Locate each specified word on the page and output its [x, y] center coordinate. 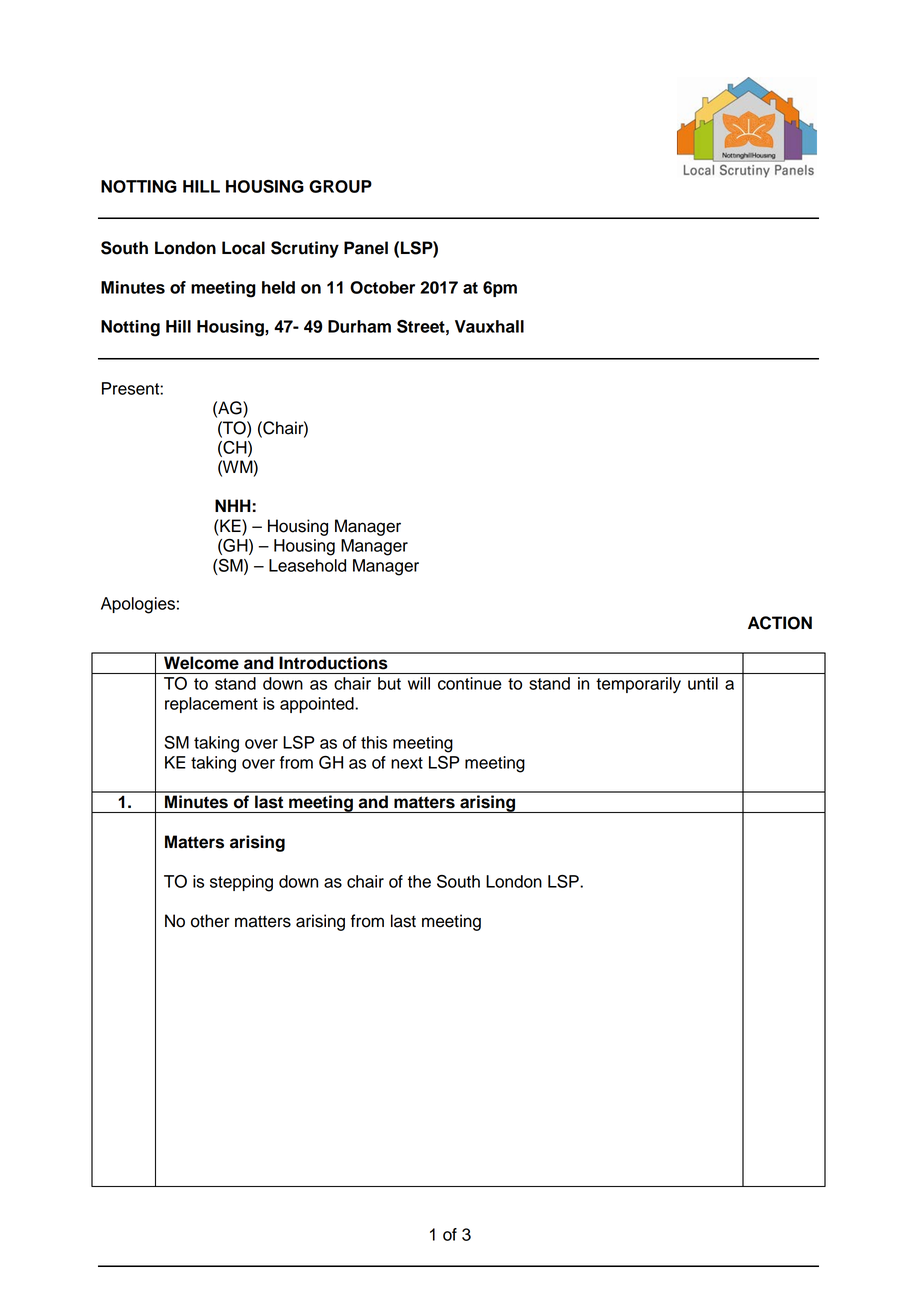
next [407, 763]
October [382, 287]
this [374, 742]
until [703, 683]
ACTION [780, 623]
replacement [211, 705]
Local [243, 248]
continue [469, 683]
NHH [234, 505]
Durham [359, 326]
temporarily [638, 685]
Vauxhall [489, 326]
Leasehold [307, 565]
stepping [241, 883]
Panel [366, 248]
